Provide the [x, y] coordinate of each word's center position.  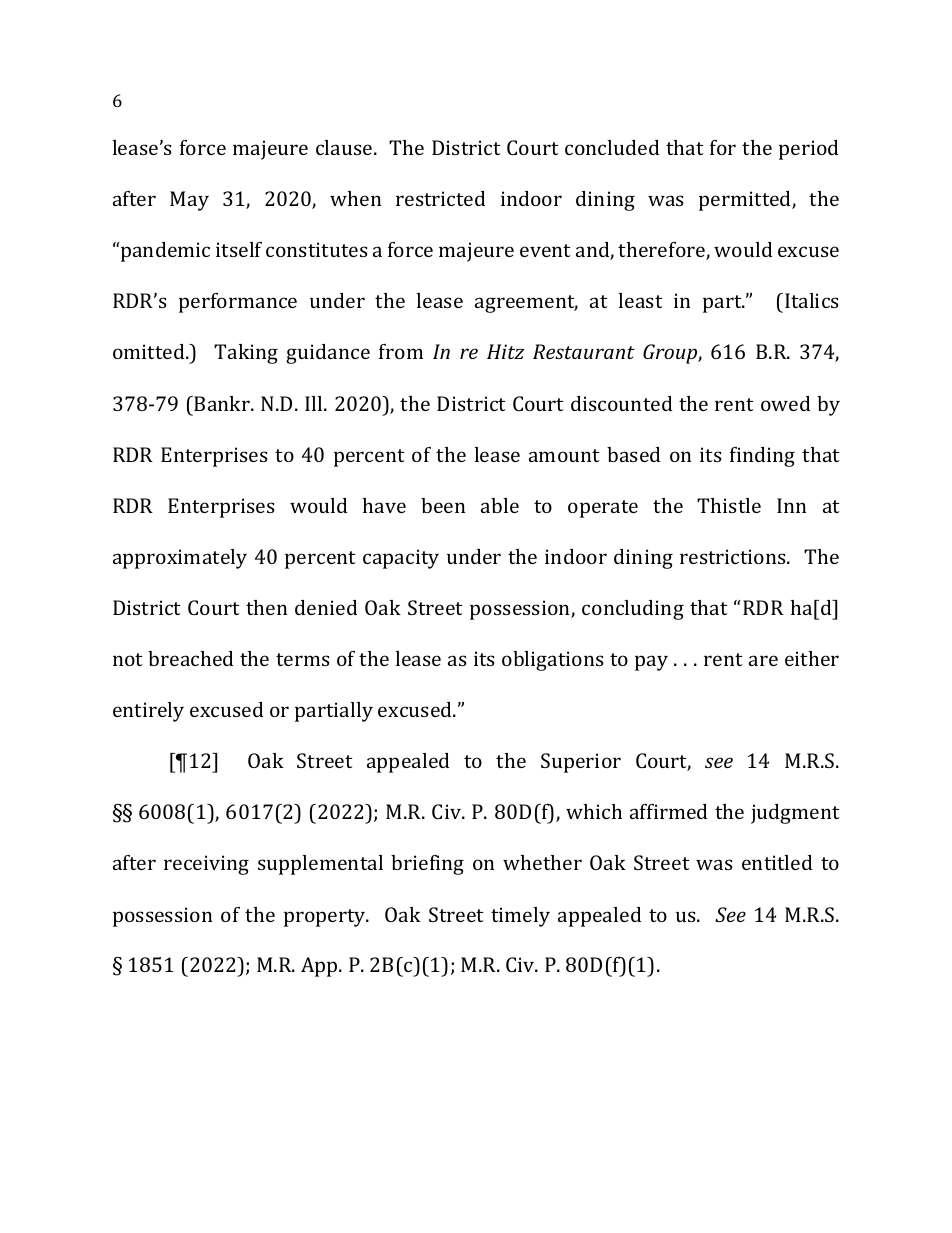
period [808, 150]
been [443, 505]
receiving [206, 865]
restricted [440, 198]
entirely [148, 712]
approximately [180, 559]
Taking [246, 354]
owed [785, 403]
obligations [553, 661]
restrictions [734, 556]
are [763, 660]
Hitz [505, 351]
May [189, 201]
